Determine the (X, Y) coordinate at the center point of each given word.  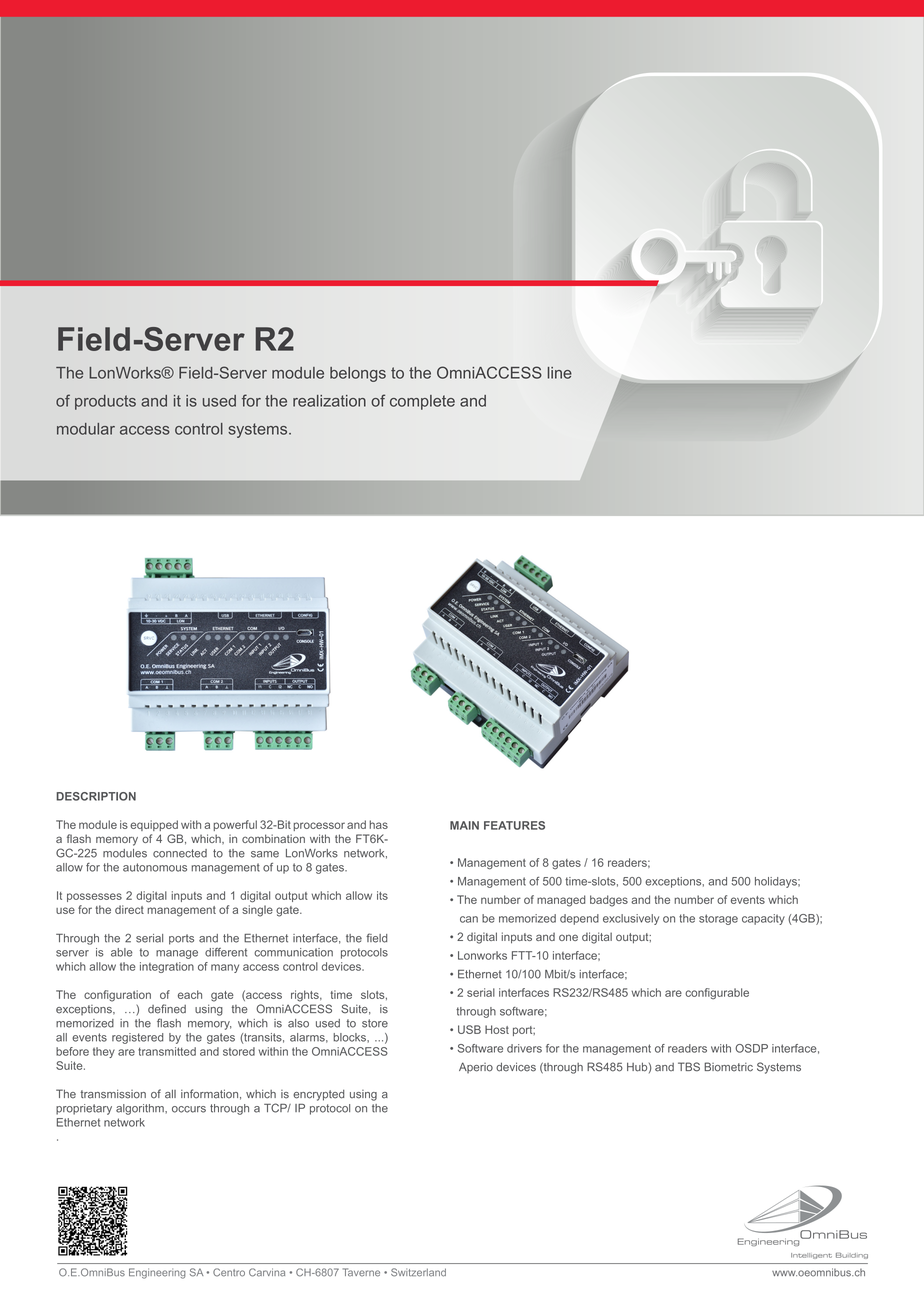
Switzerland (418, 1272)
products (105, 402)
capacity (763, 919)
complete (422, 402)
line (560, 373)
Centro (229, 1272)
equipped (154, 825)
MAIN (464, 825)
